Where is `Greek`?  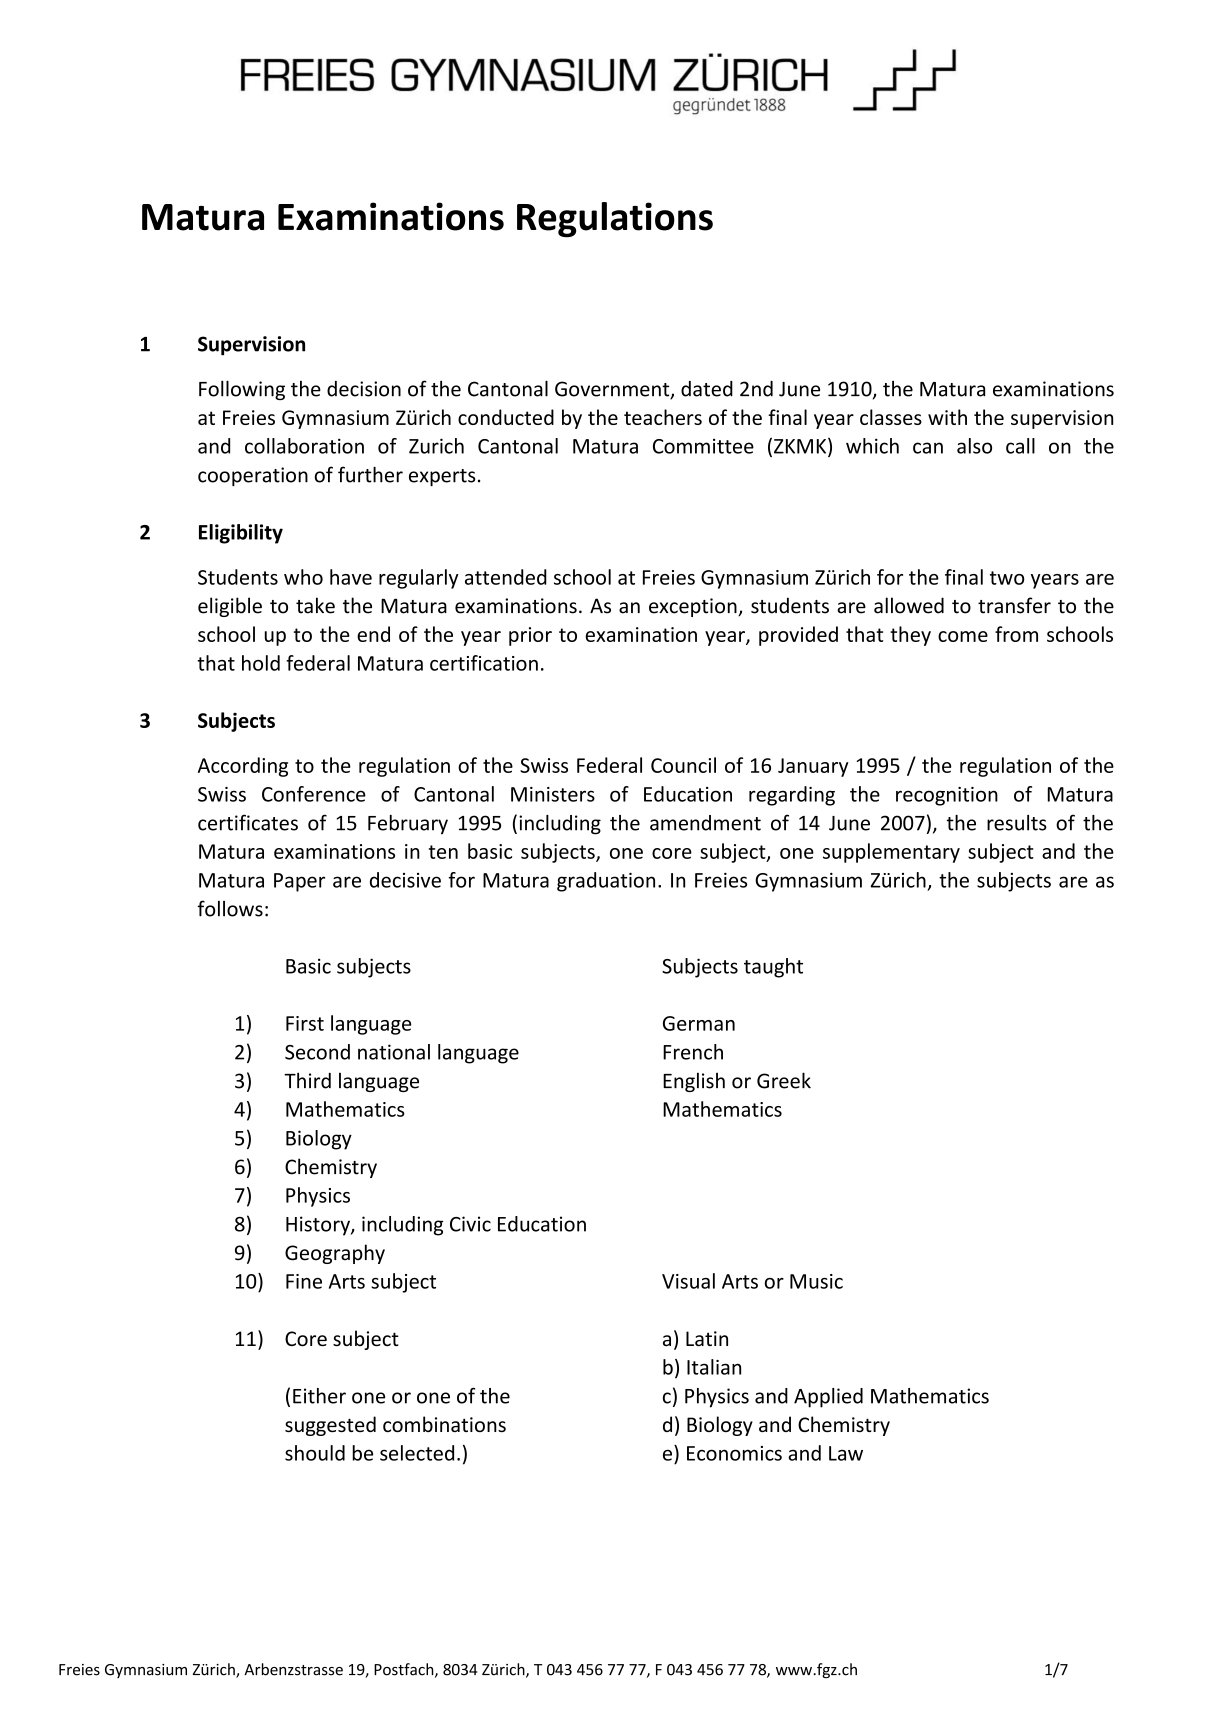
Greek is located at coordinates (784, 1080).
